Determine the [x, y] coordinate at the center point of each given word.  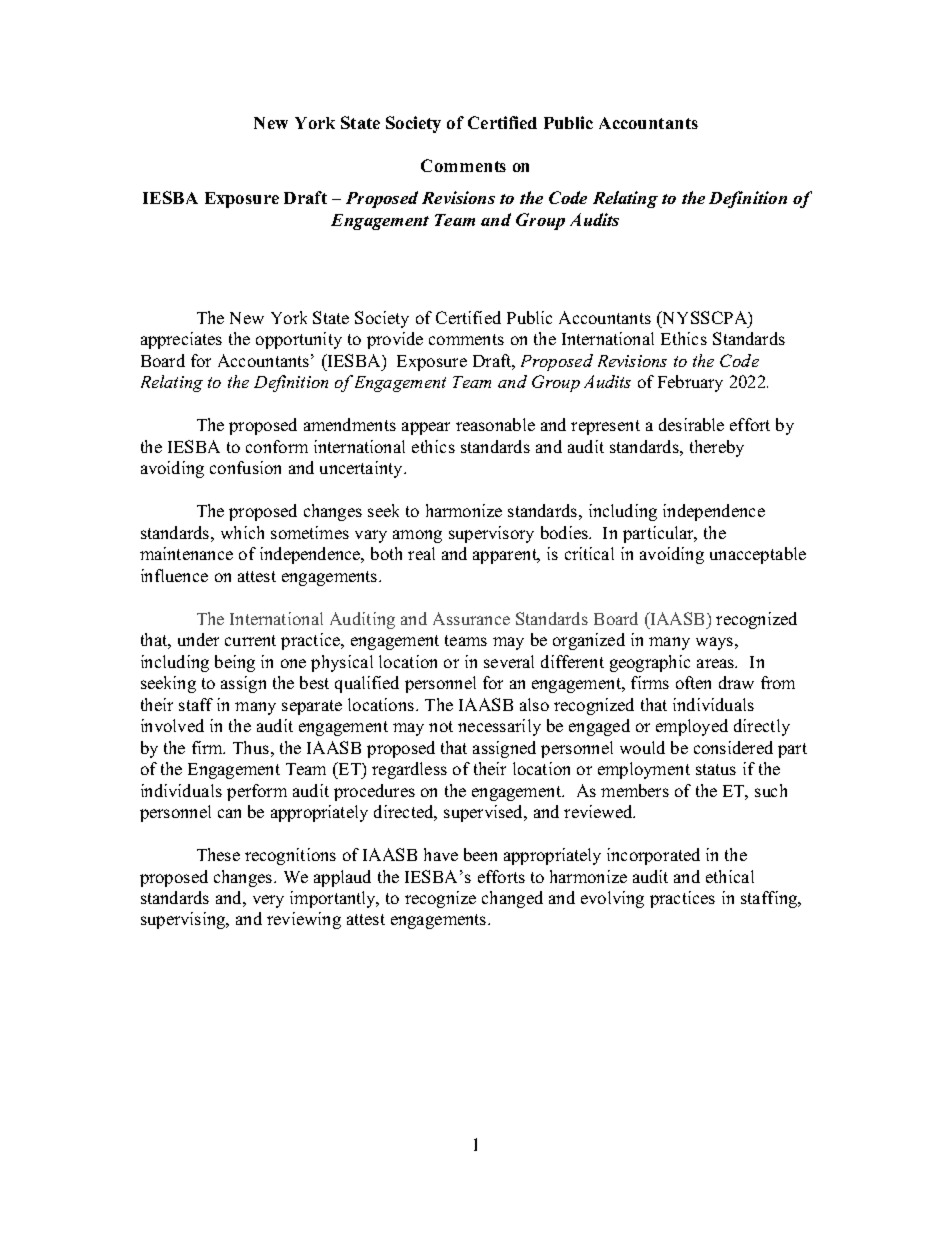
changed [512, 899]
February [690, 383]
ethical [730, 876]
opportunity [299, 340]
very [268, 901]
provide [395, 340]
